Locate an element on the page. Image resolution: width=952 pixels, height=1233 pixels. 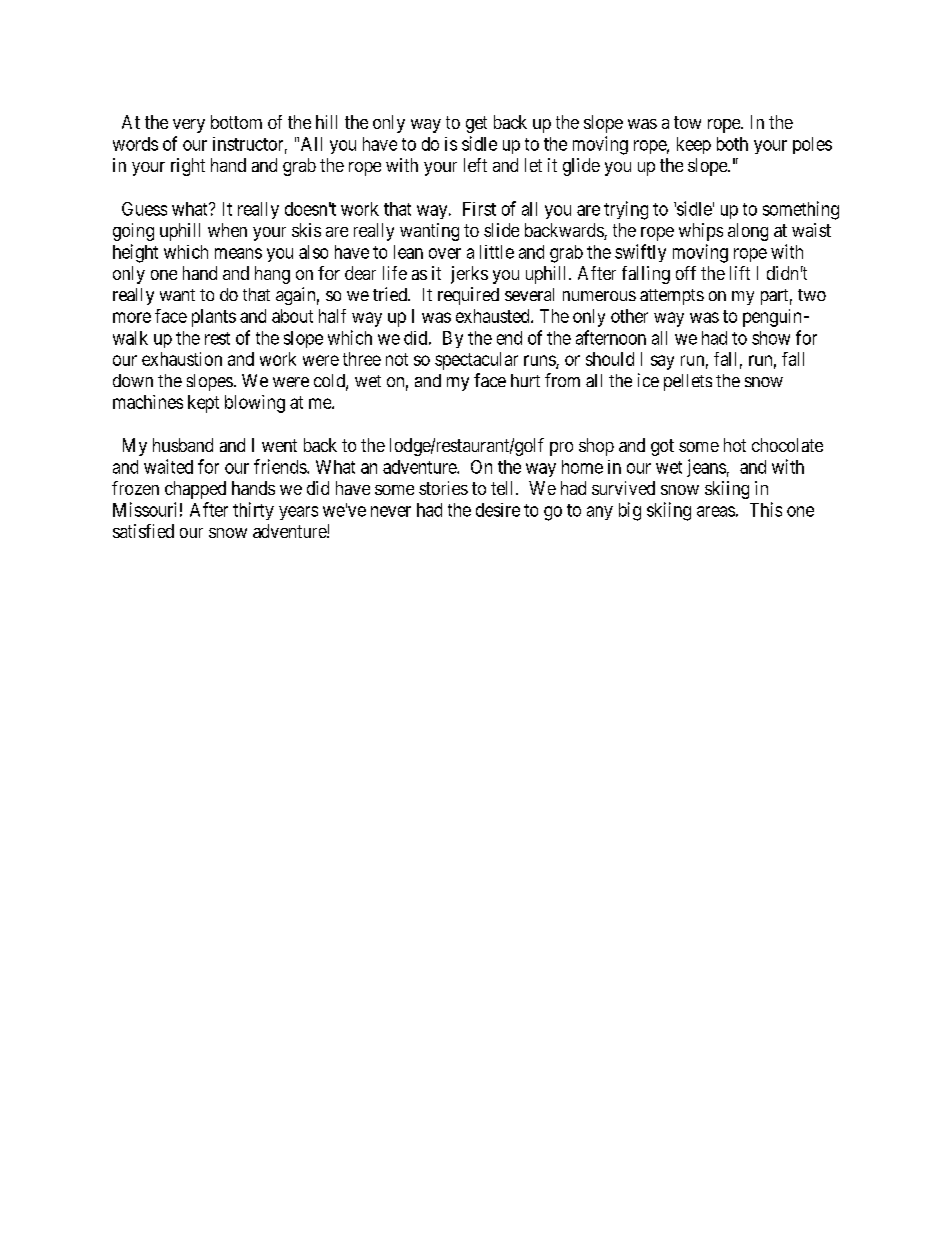
both is located at coordinates (732, 144).
